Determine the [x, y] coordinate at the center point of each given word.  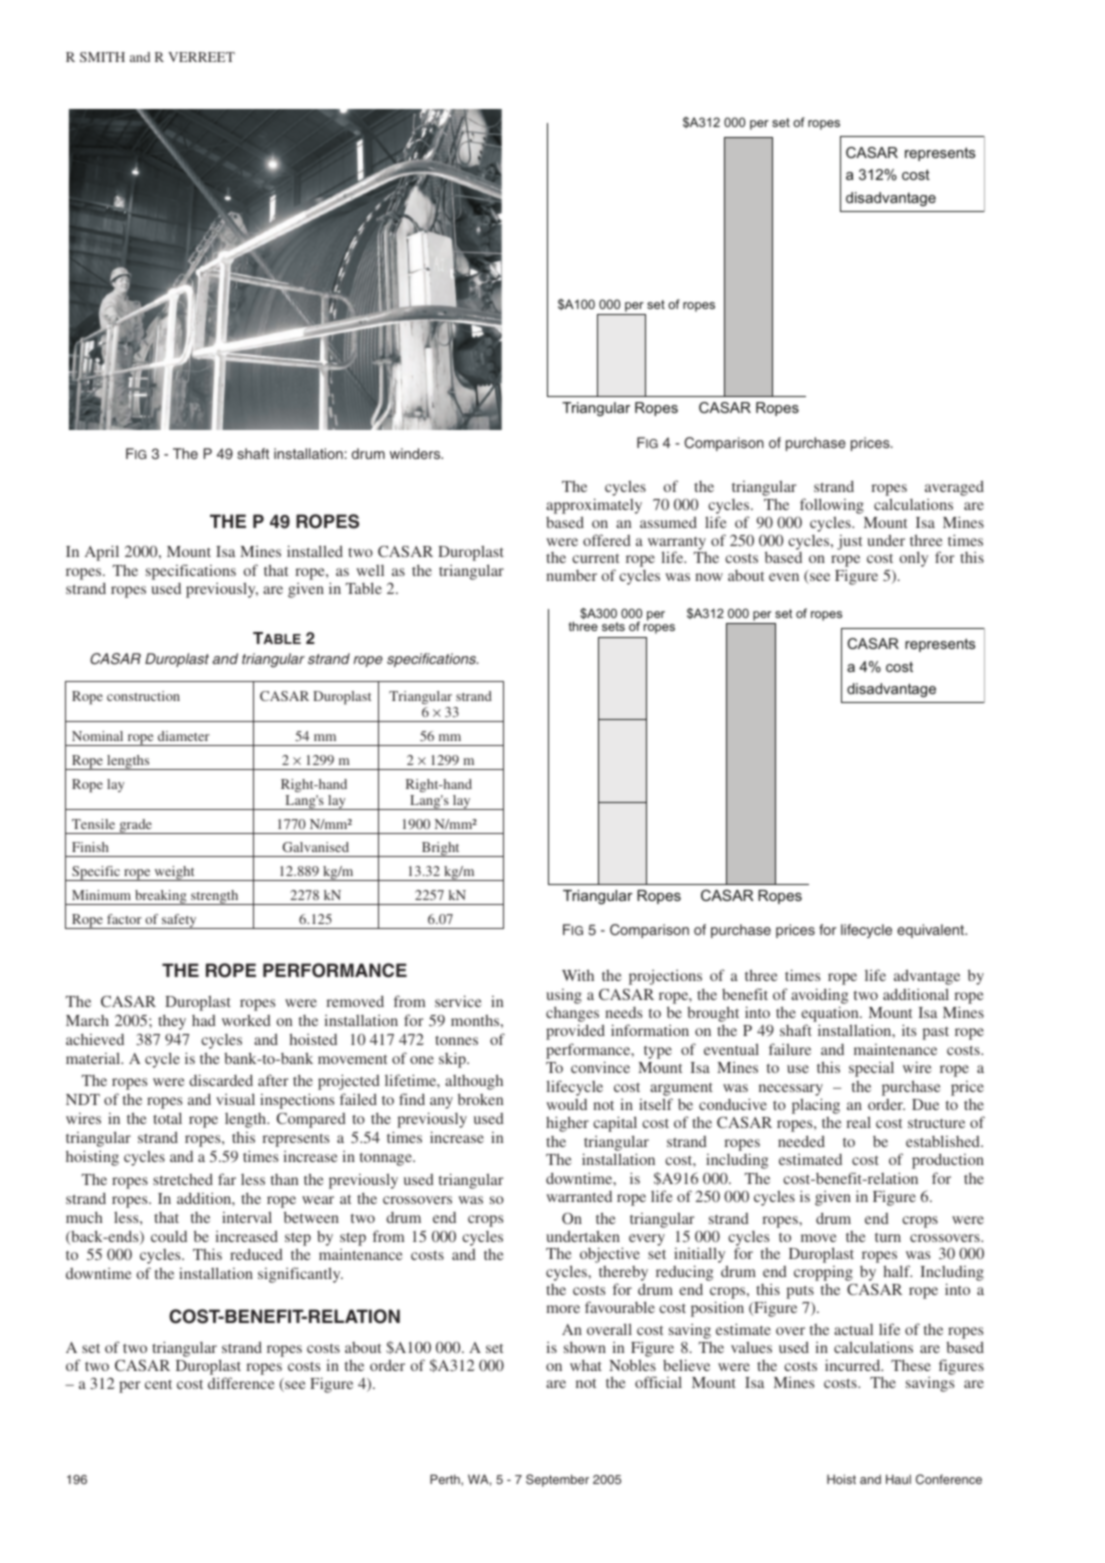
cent [158, 1384]
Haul [898, 1479]
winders [416, 453]
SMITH [102, 57]
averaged [954, 488]
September [557, 1480]
